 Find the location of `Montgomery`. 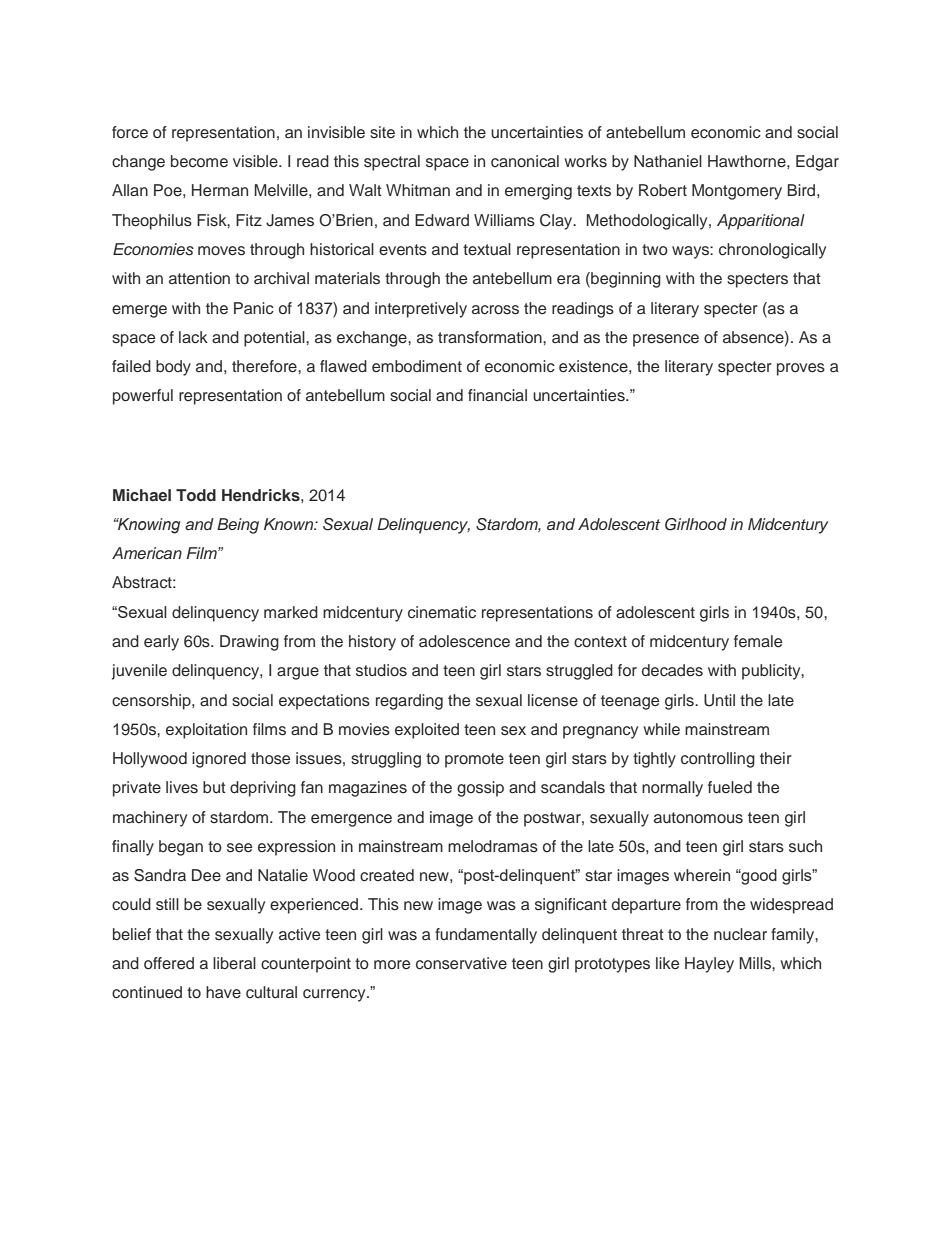

Montgomery is located at coordinates (737, 192).
